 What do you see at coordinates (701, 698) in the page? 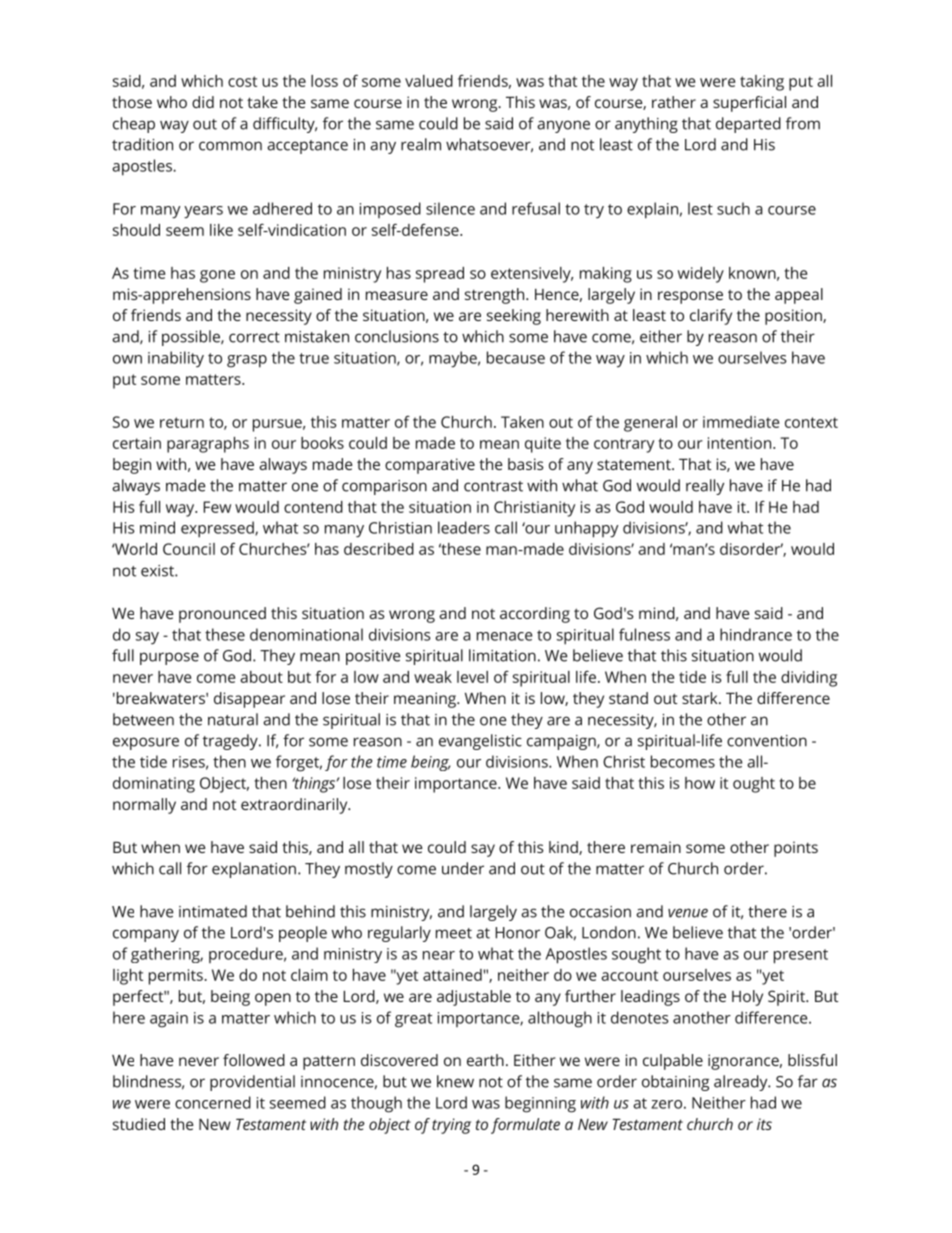
I see `stark` at bounding box center [701, 698].
